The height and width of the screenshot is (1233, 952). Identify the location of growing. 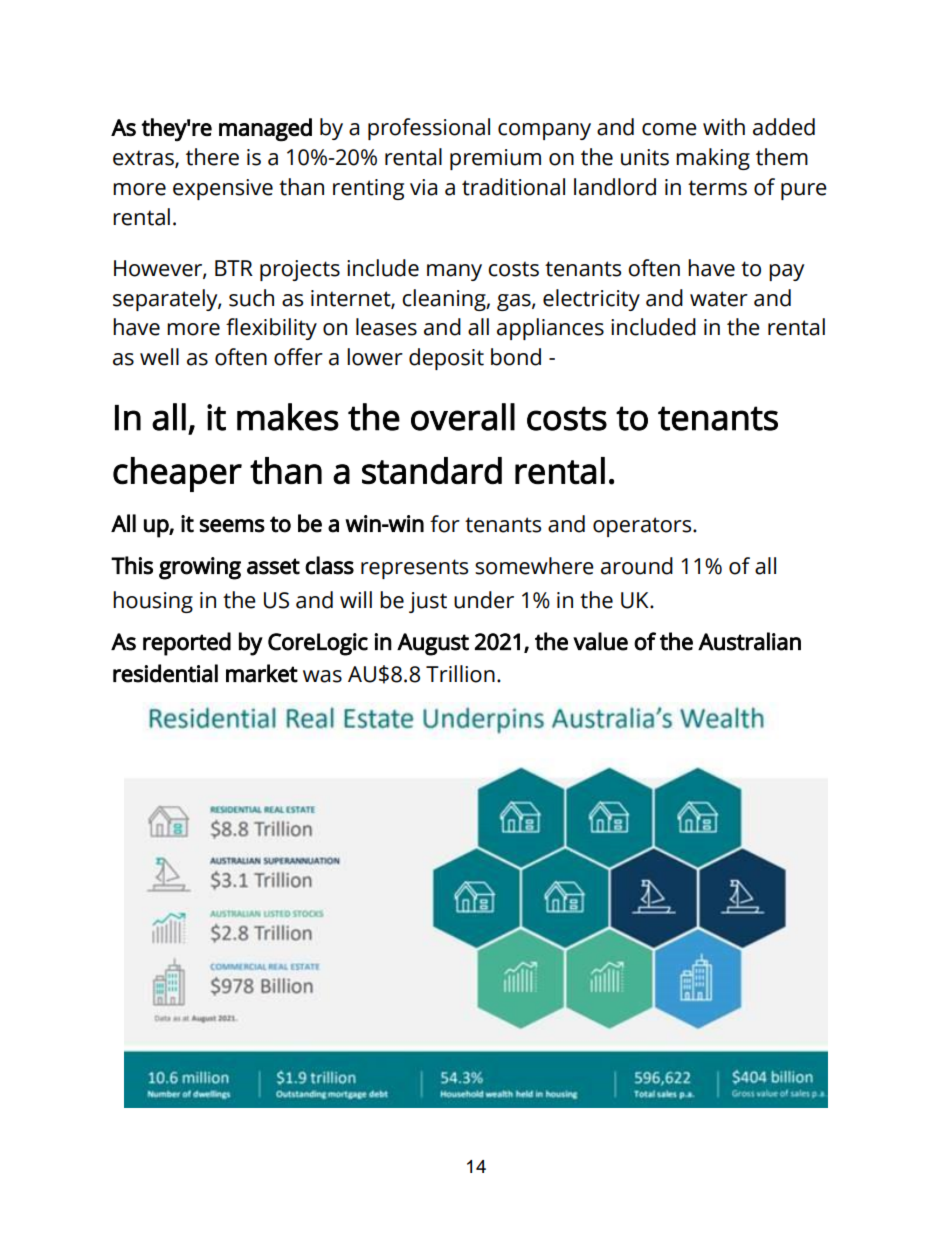
(200, 568).
